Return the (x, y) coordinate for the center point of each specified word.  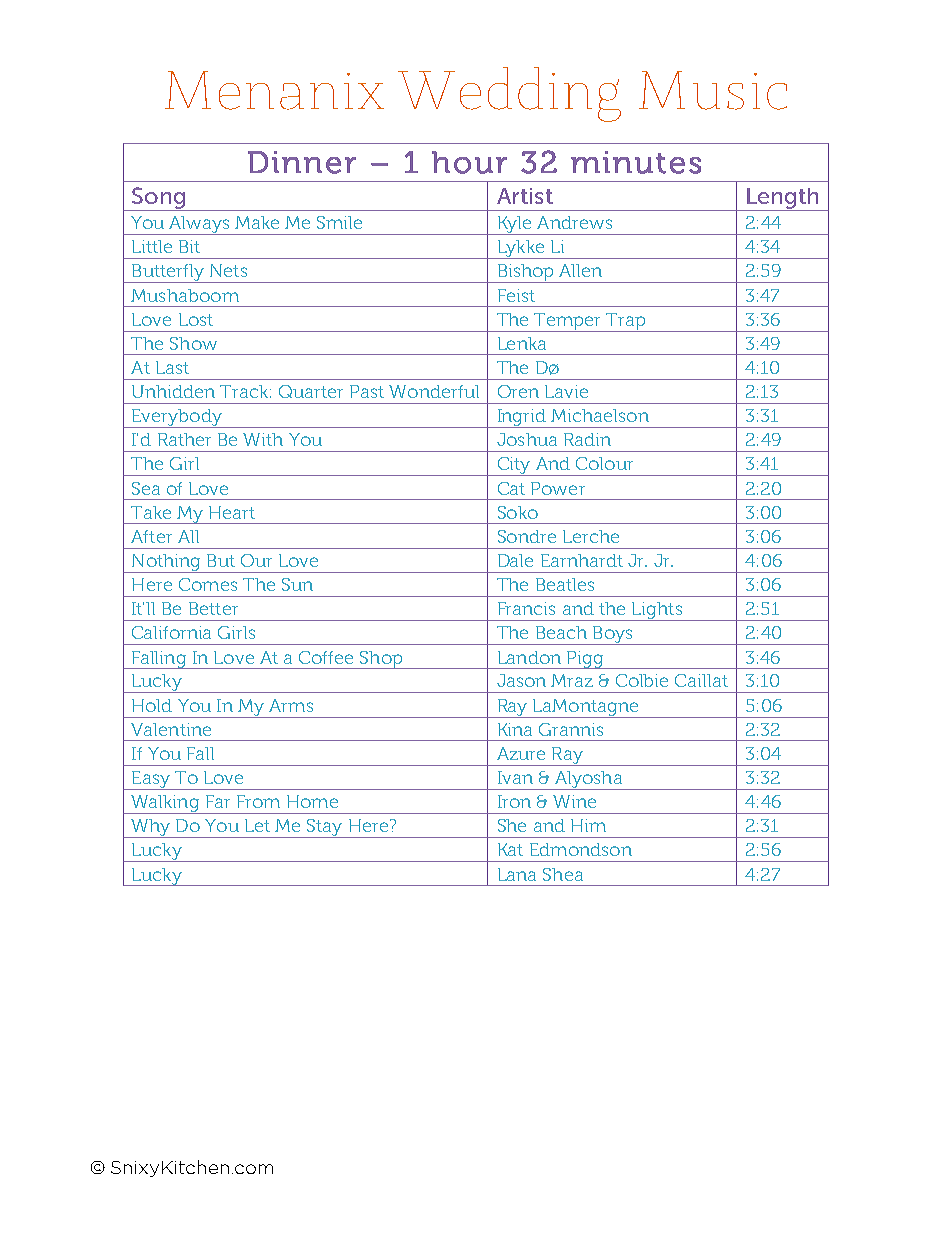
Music (713, 90)
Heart (232, 512)
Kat (510, 849)
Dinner (302, 162)
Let (257, 825)
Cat (511, 488)
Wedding (509, 94)
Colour (604, 463)
